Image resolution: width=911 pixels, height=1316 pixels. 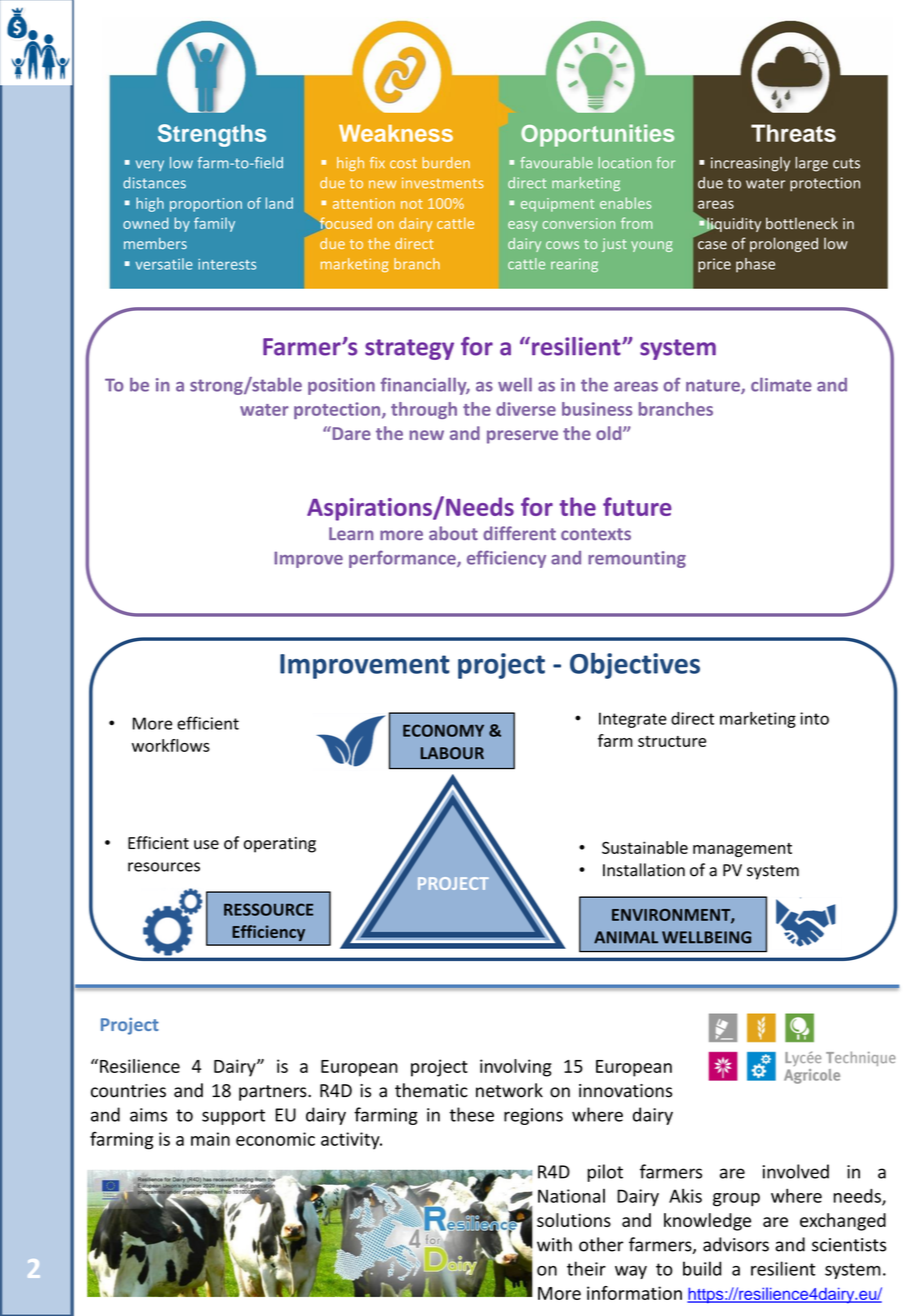 I want to click on main, so click(x=210, y=1139).
